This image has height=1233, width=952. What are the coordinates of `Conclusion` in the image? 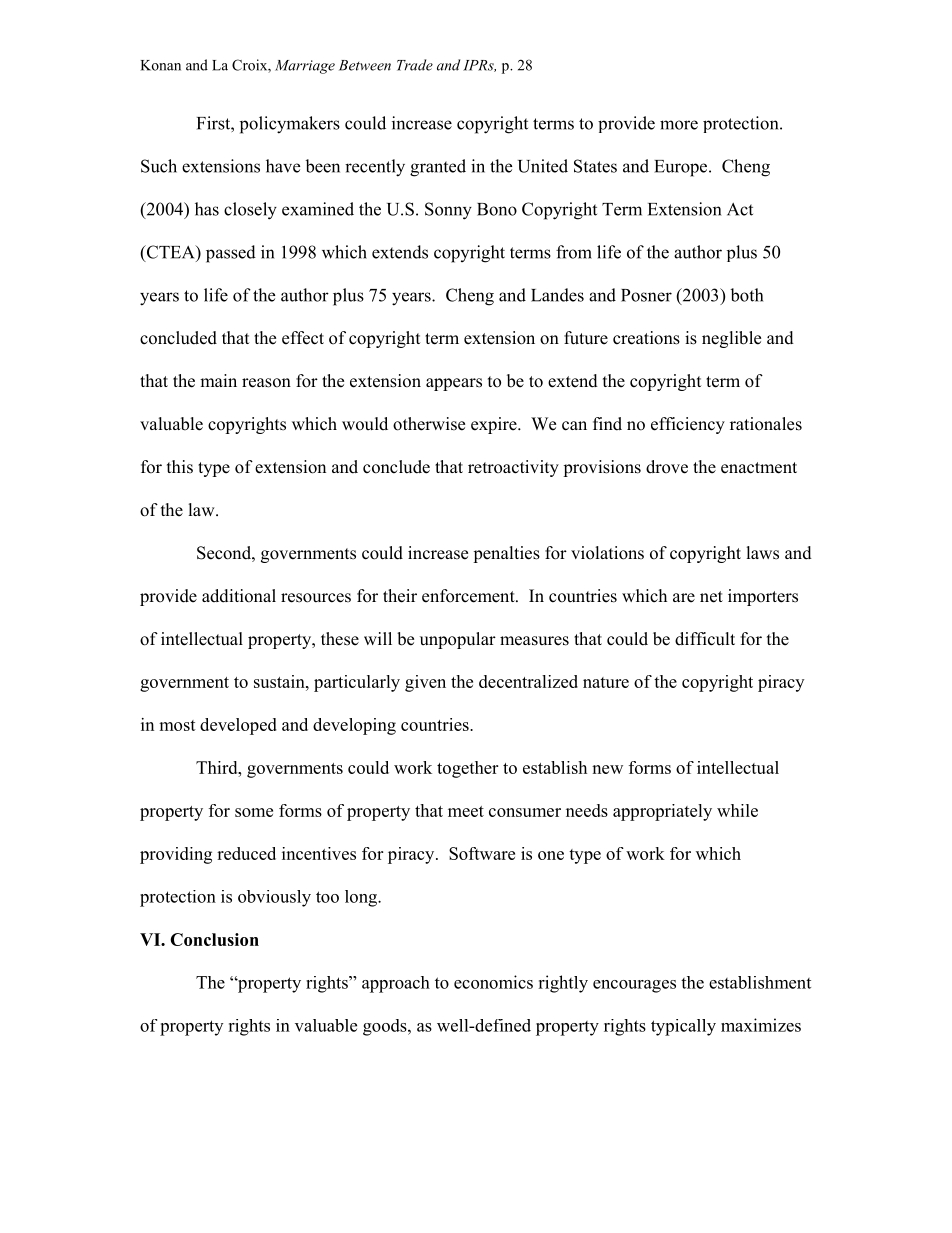 It's located at (214, 939).
